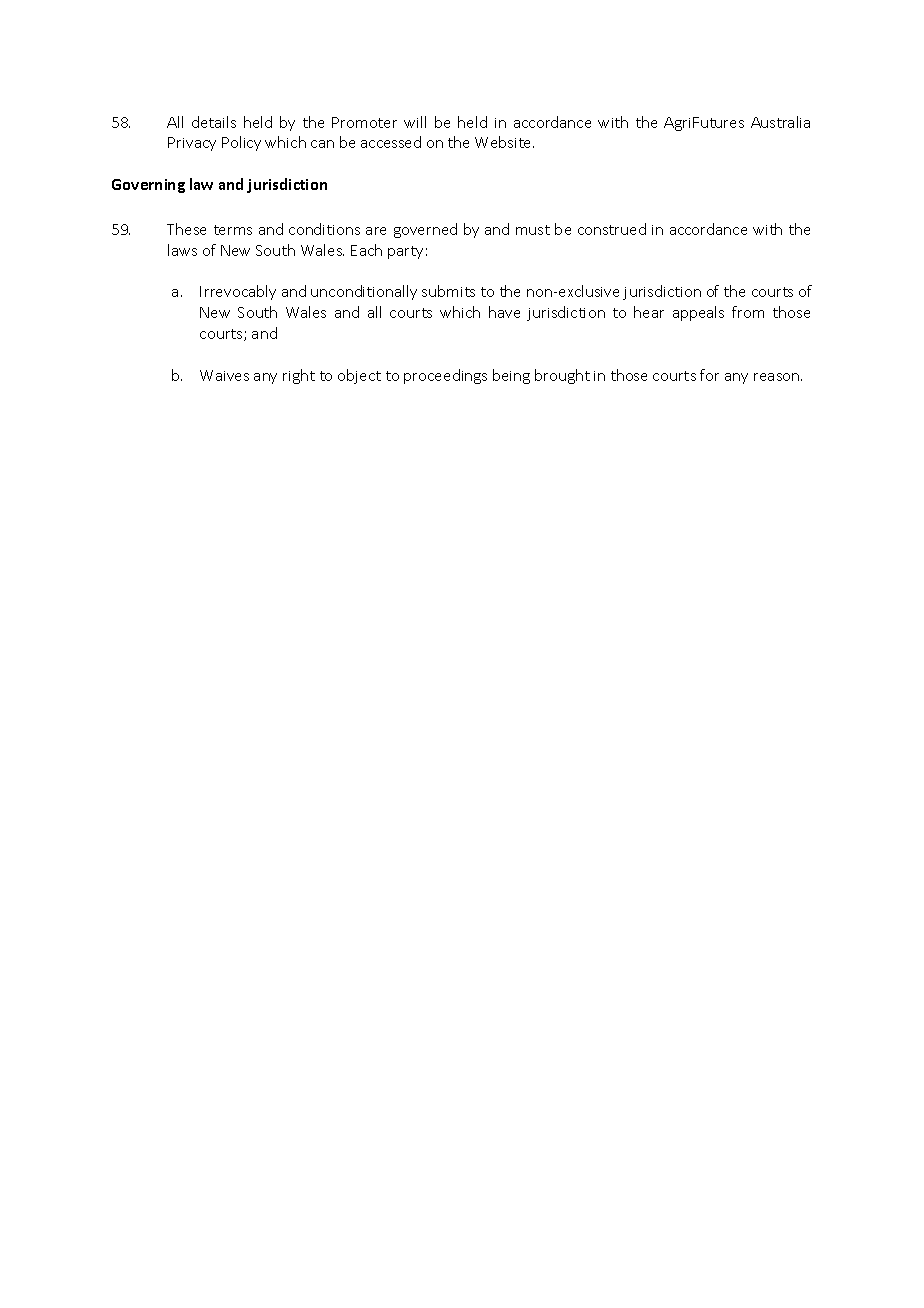 The height and width of the screenshot is (1308, 924). What do you see at coordinates (425, 230) in the screenshot?
I see `governed` at bounding box center [425, 230].
